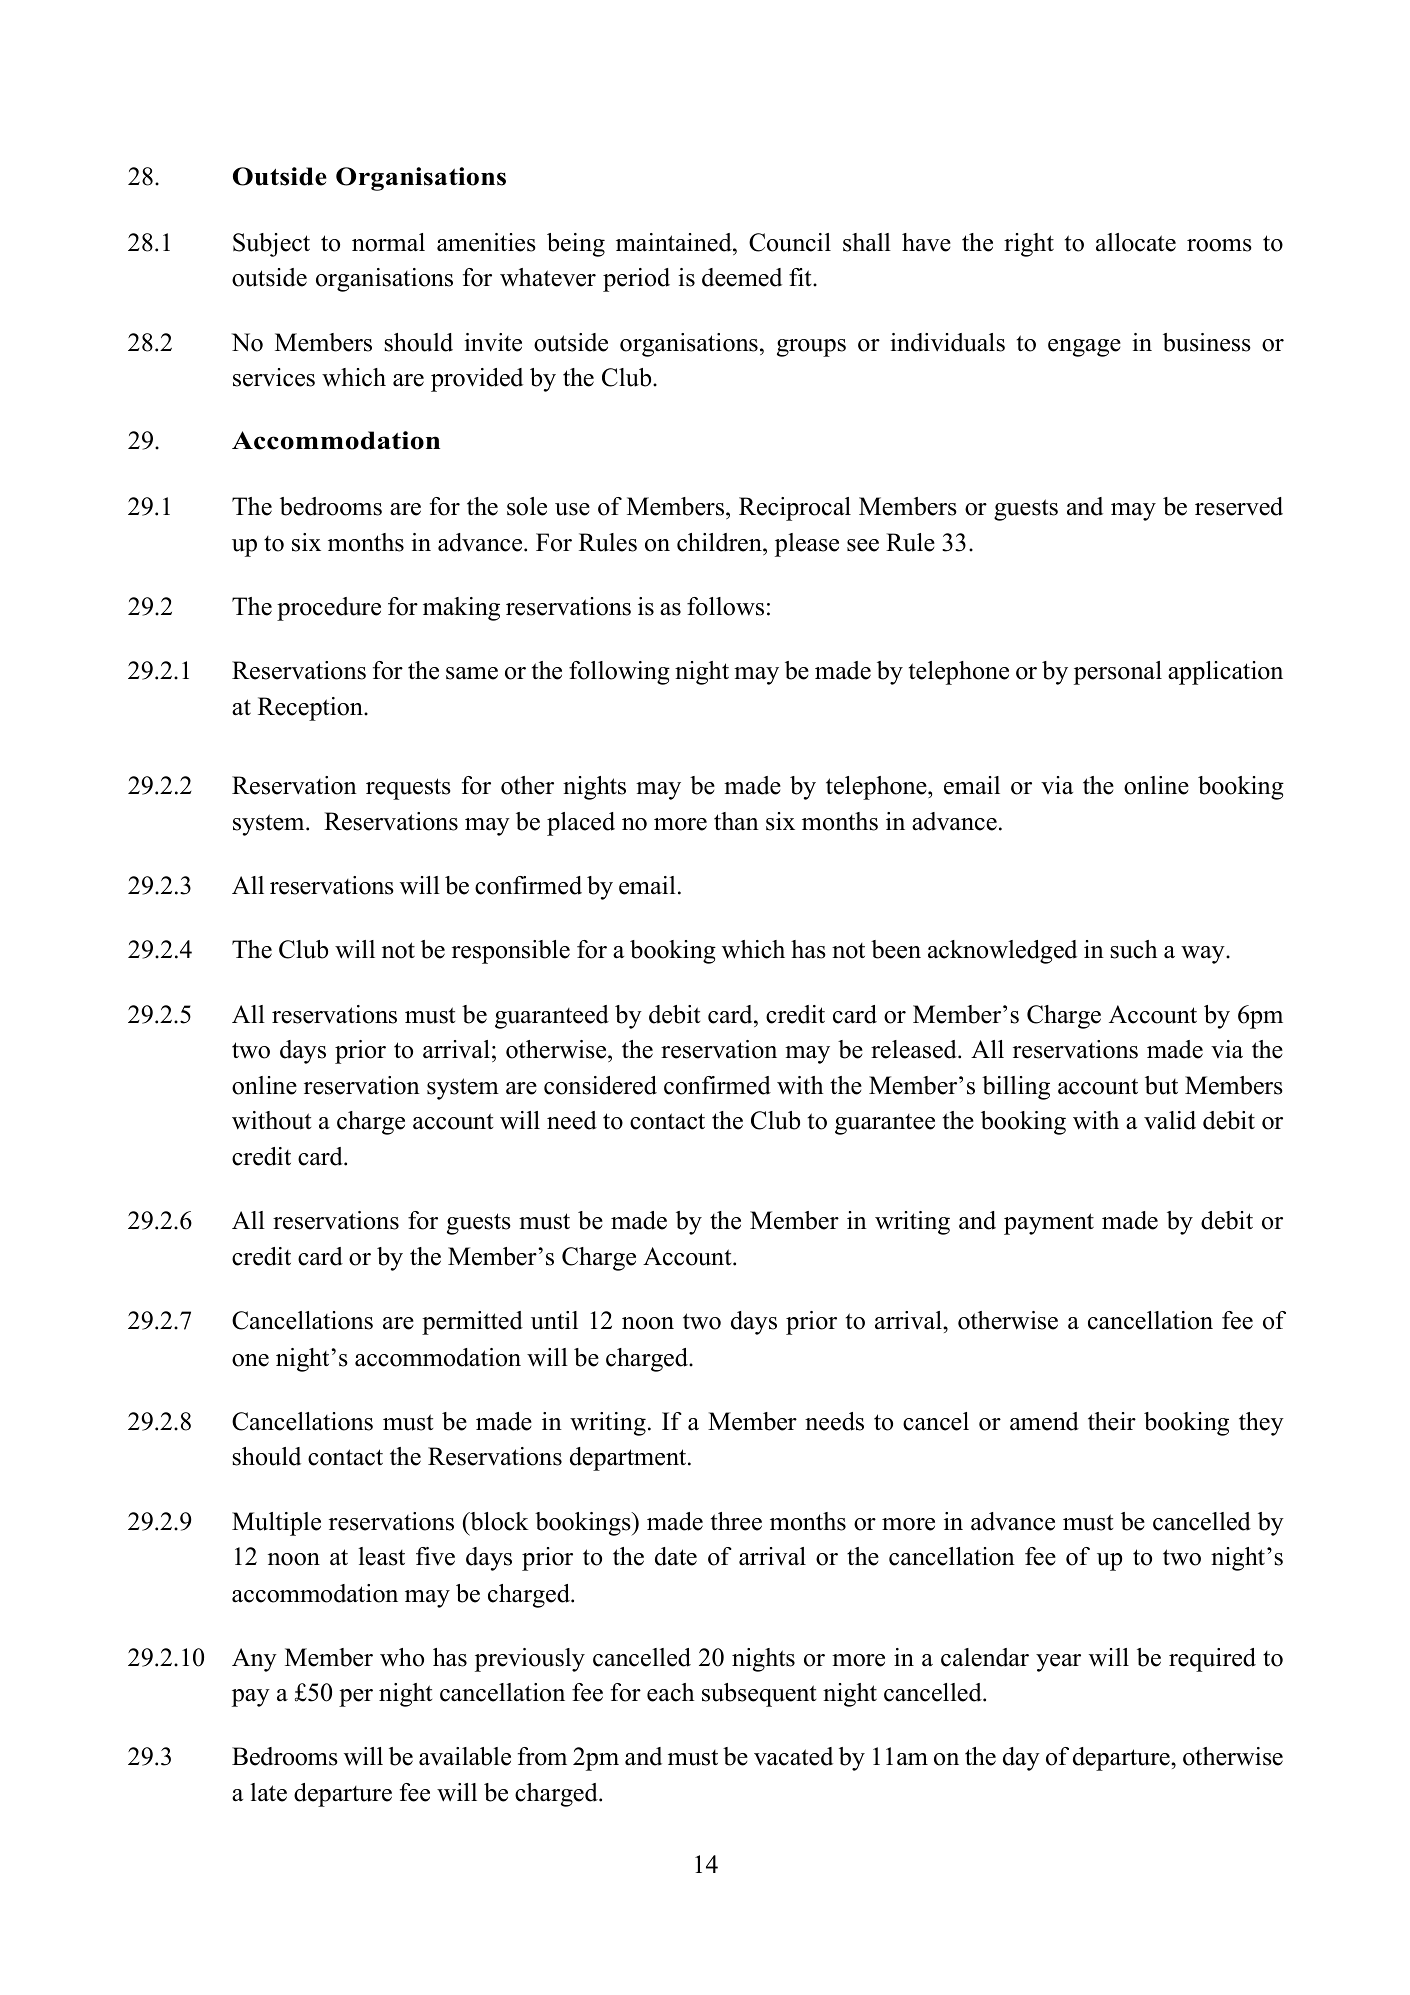  What do you see at coordinates (408, 789) in the screenshot?
I see `requests` at bounding box center [408, 789].
